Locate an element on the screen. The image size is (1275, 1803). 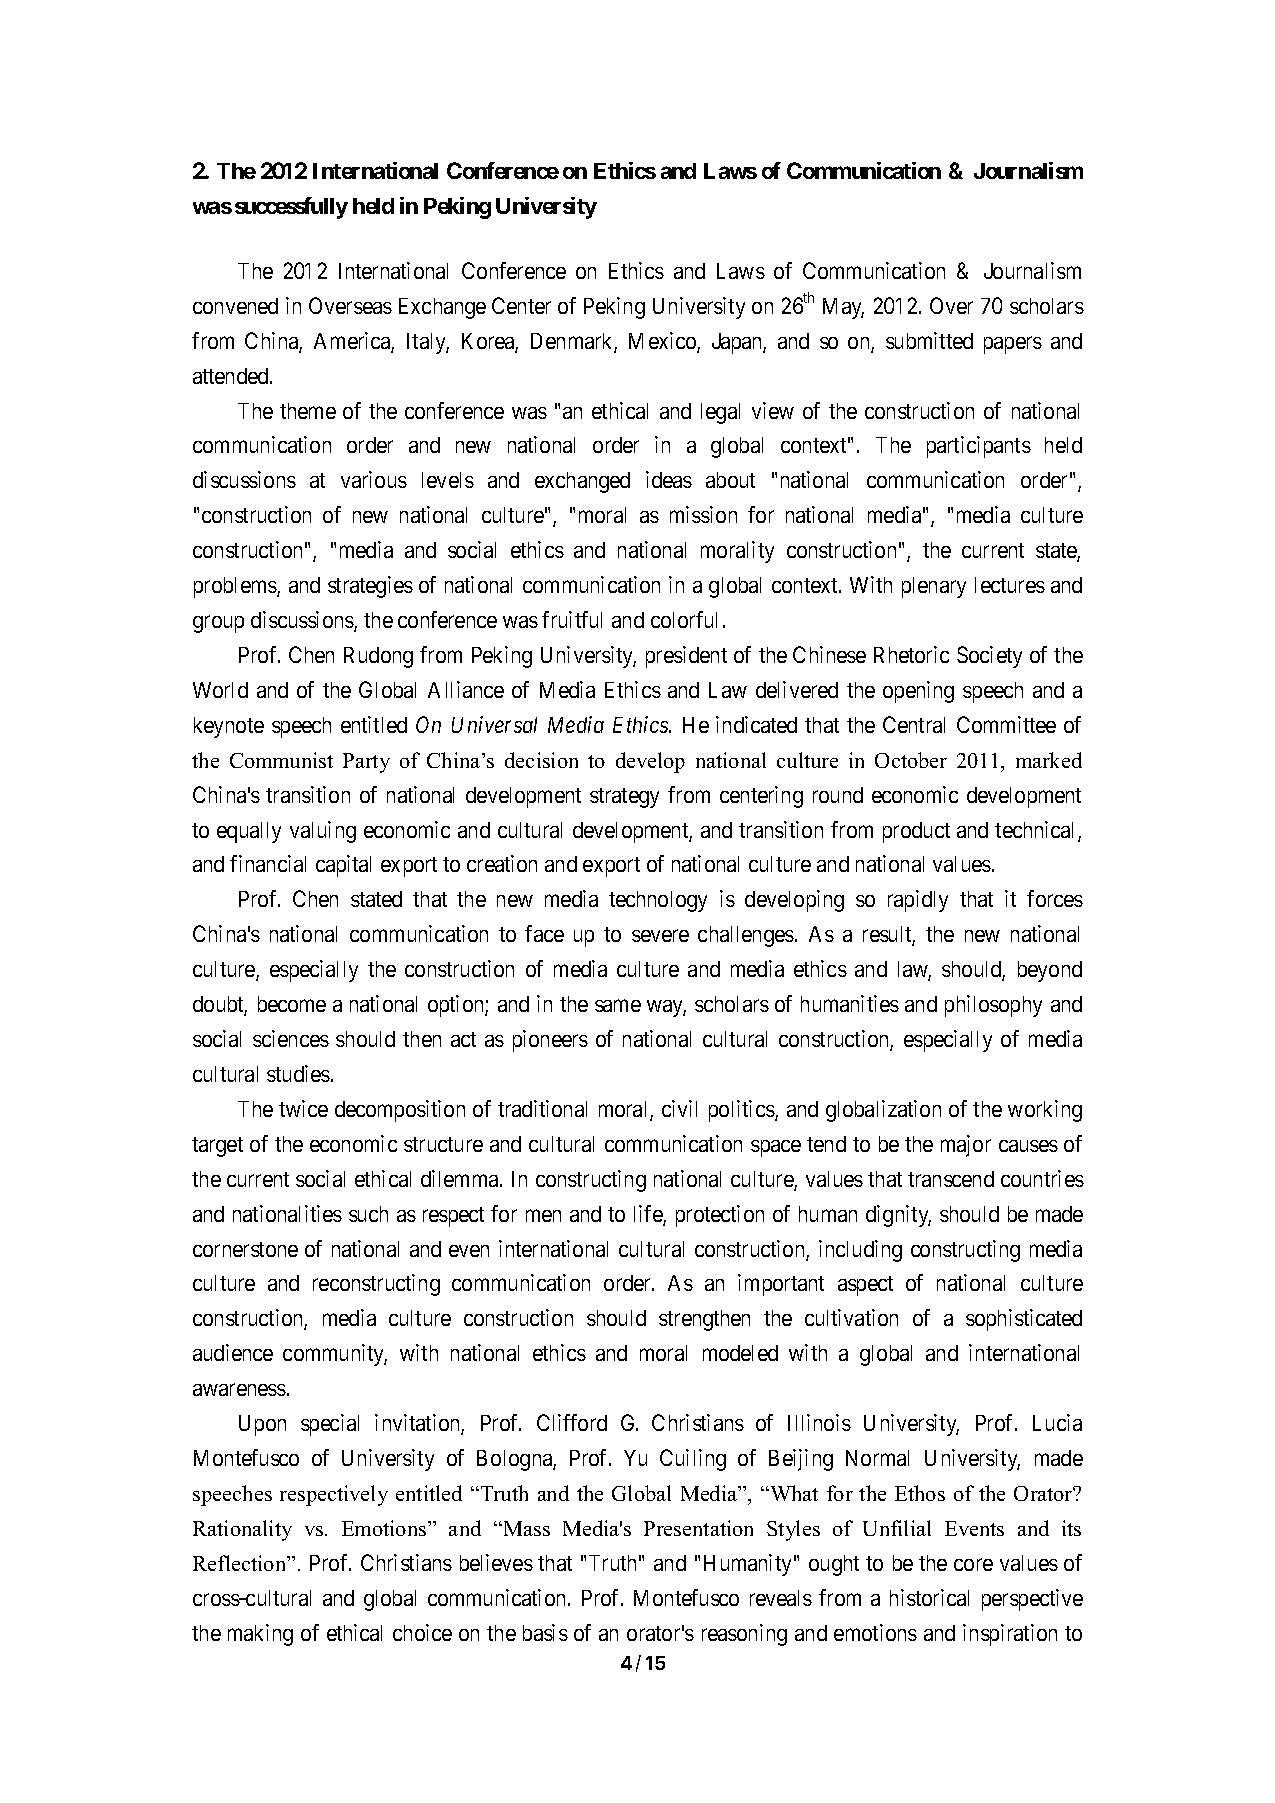
successfully is located at coordinates (291, 208).
